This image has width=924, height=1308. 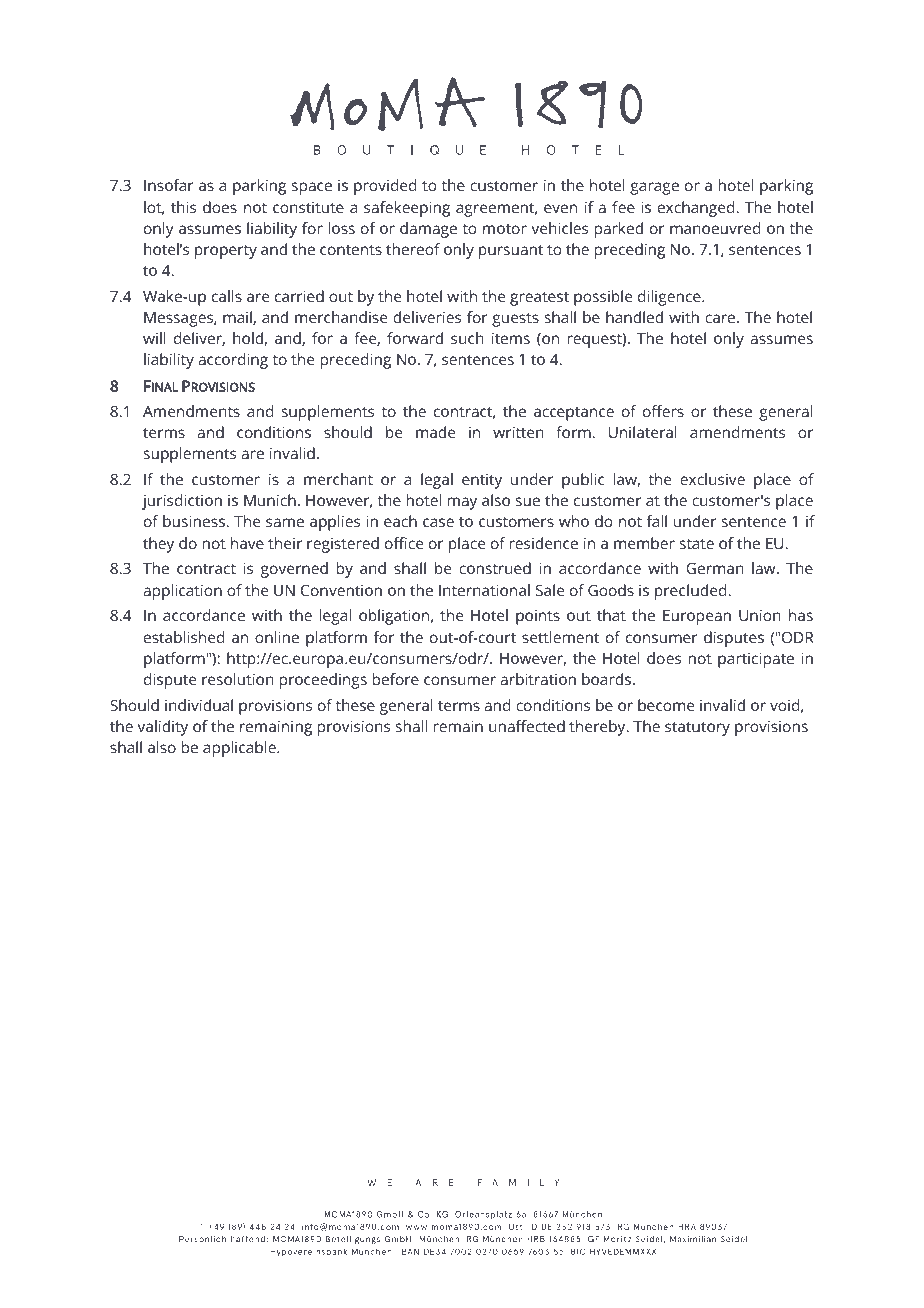 I want to click on motor, so click(x=505, y=229).
